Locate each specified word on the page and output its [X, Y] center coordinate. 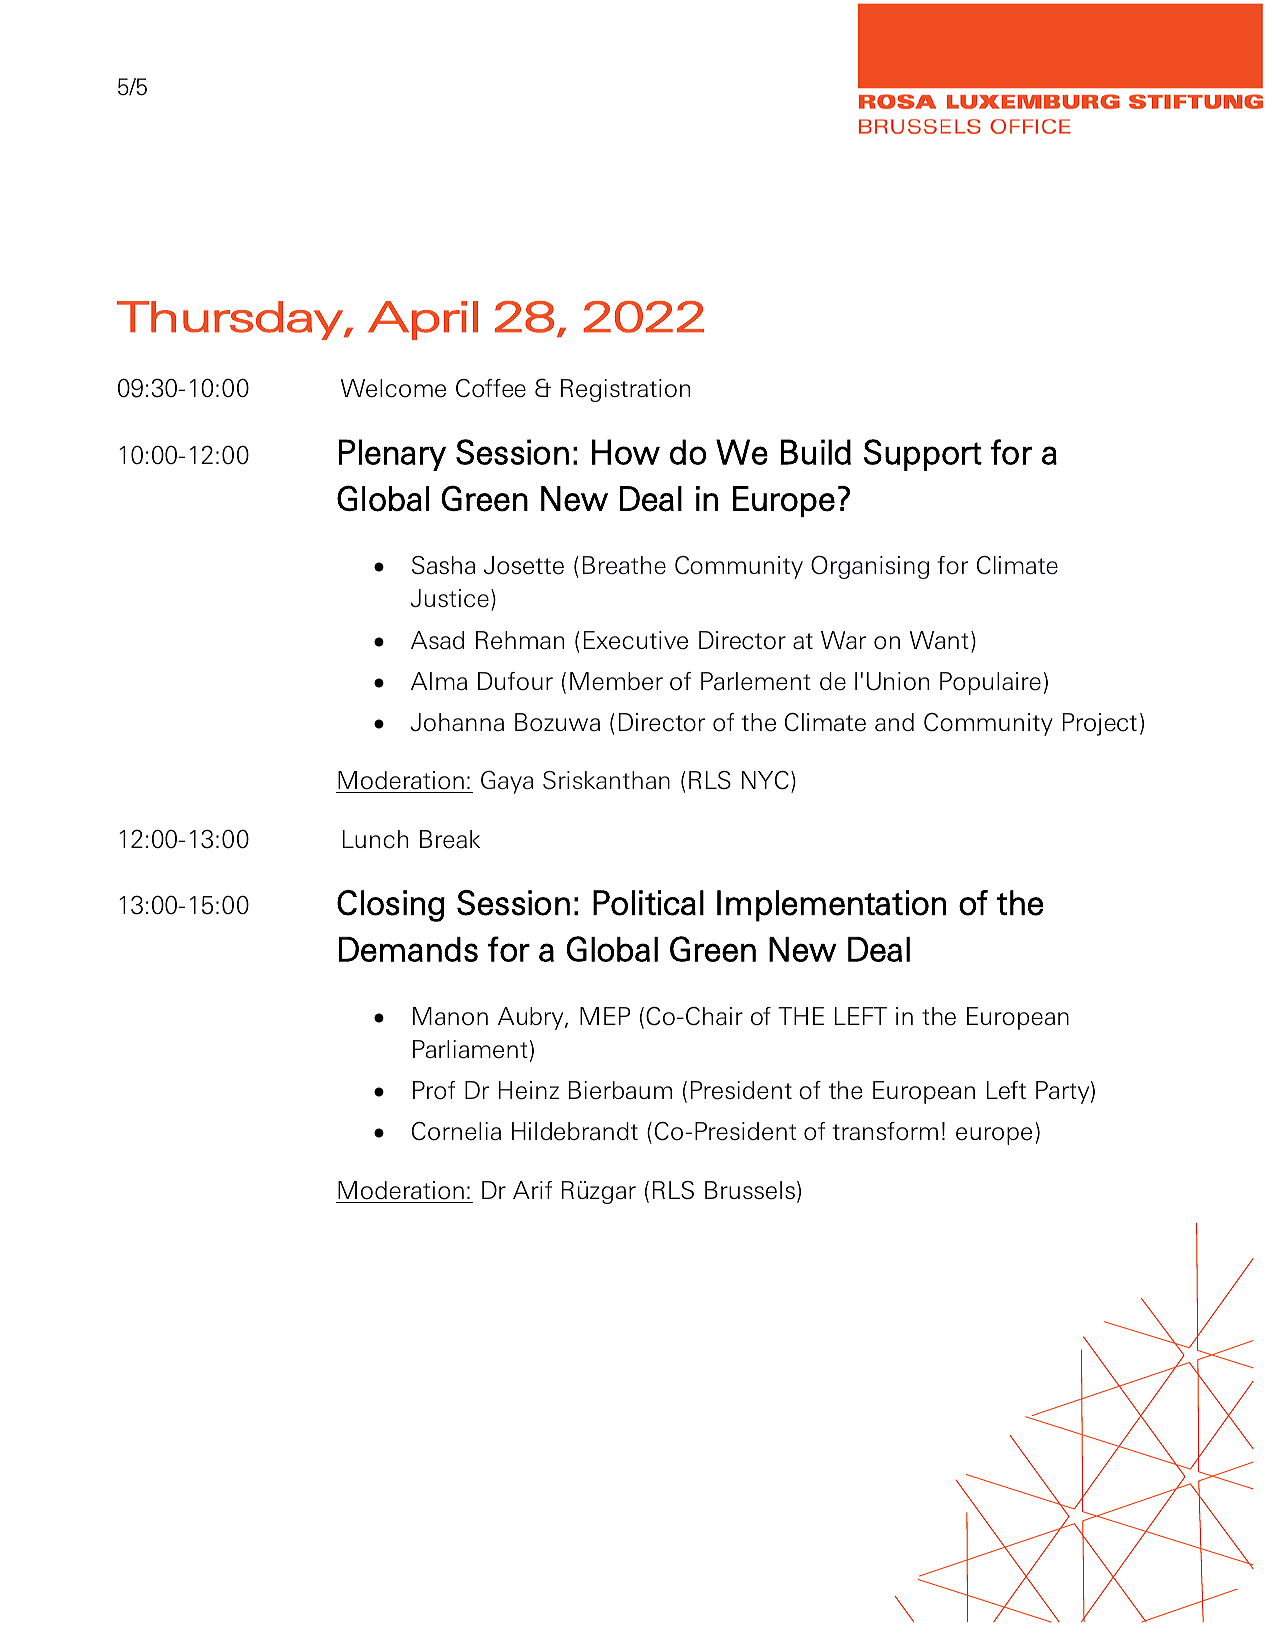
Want [939, 640]
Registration [625, 390]
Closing [391, 906]
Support [923, 455]
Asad [437, 640]
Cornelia [456, 1131]
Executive [636, 640]
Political [648, 903]
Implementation [831, 906]
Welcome [393, 388]
